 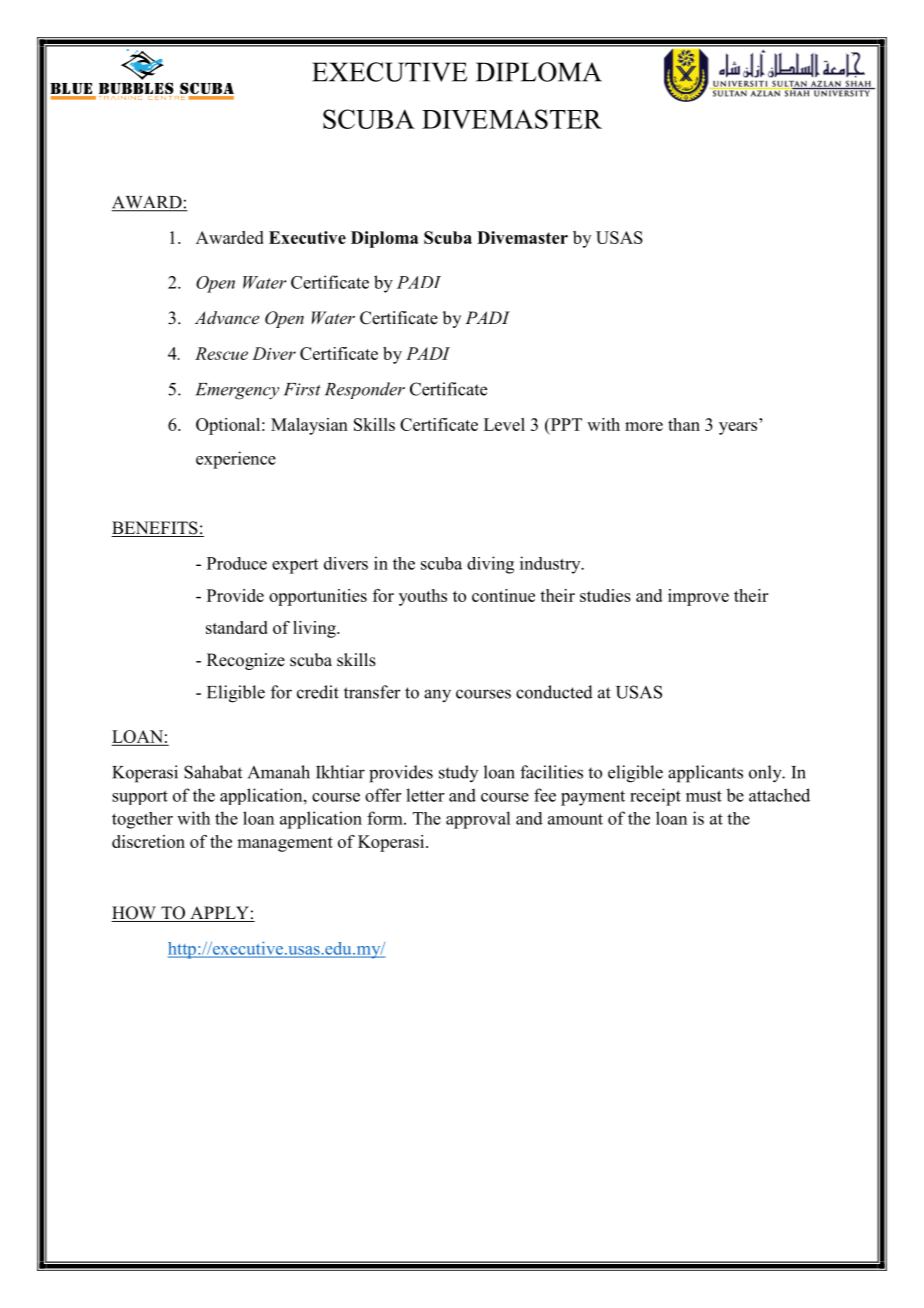 What do you see at coordinates (365, 390) in the image?
I see `Responder` at bounding box center [365, 390].
